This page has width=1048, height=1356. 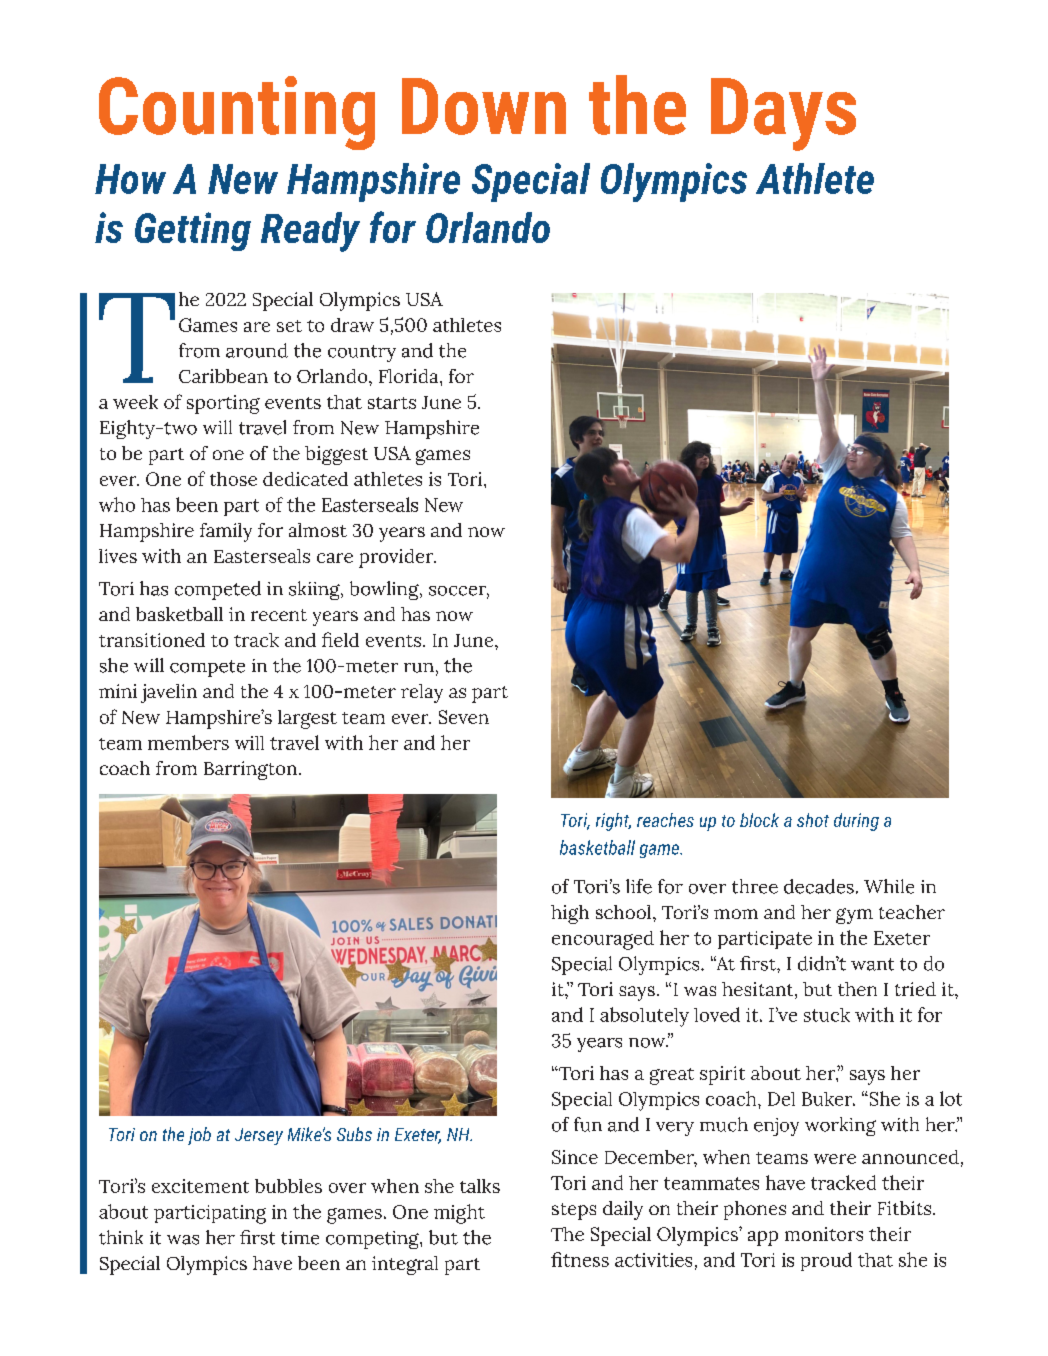 I want to click on monitors, so click(x=824, y=1234).
